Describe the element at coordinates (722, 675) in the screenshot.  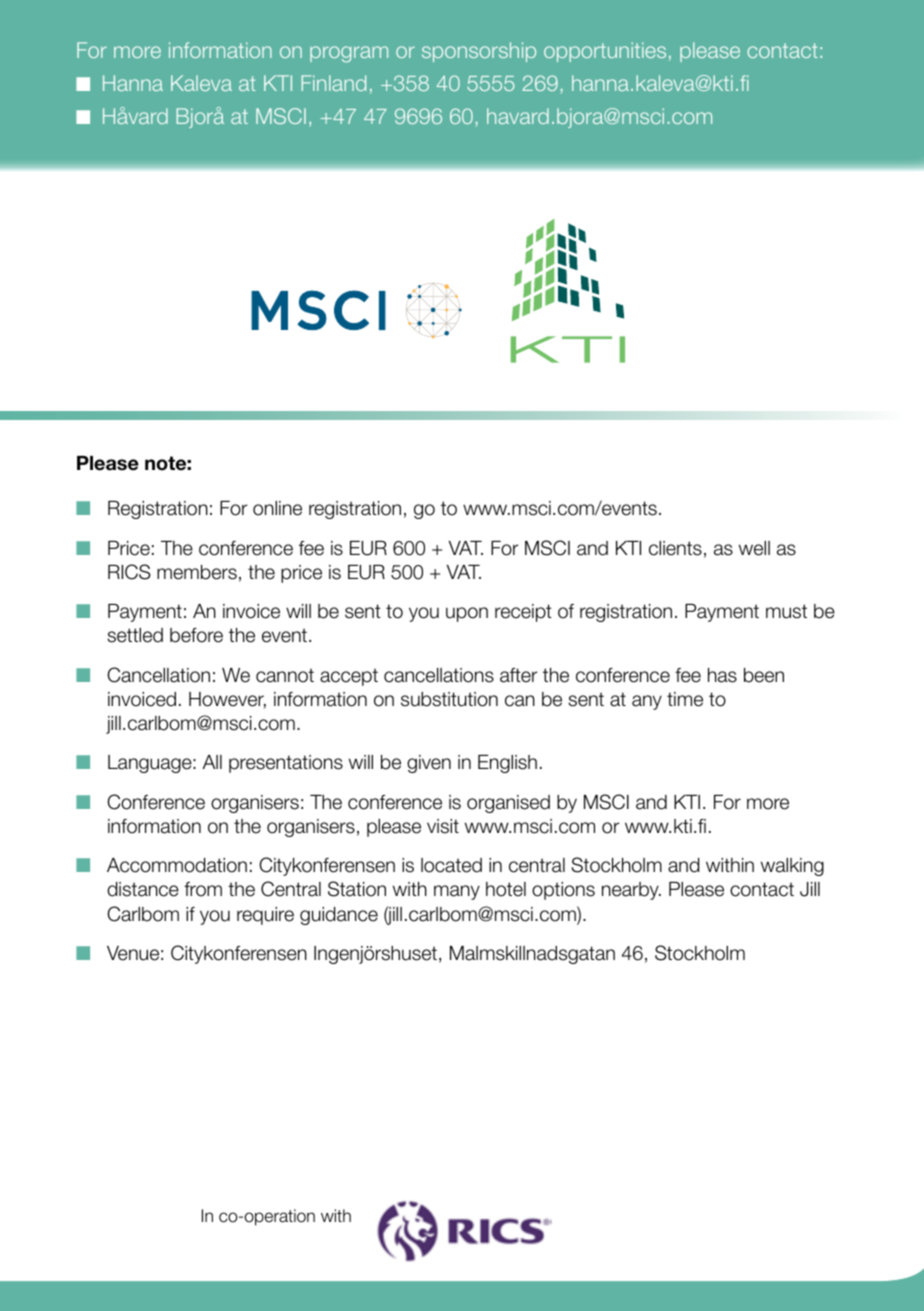
I see `has` at that location.
